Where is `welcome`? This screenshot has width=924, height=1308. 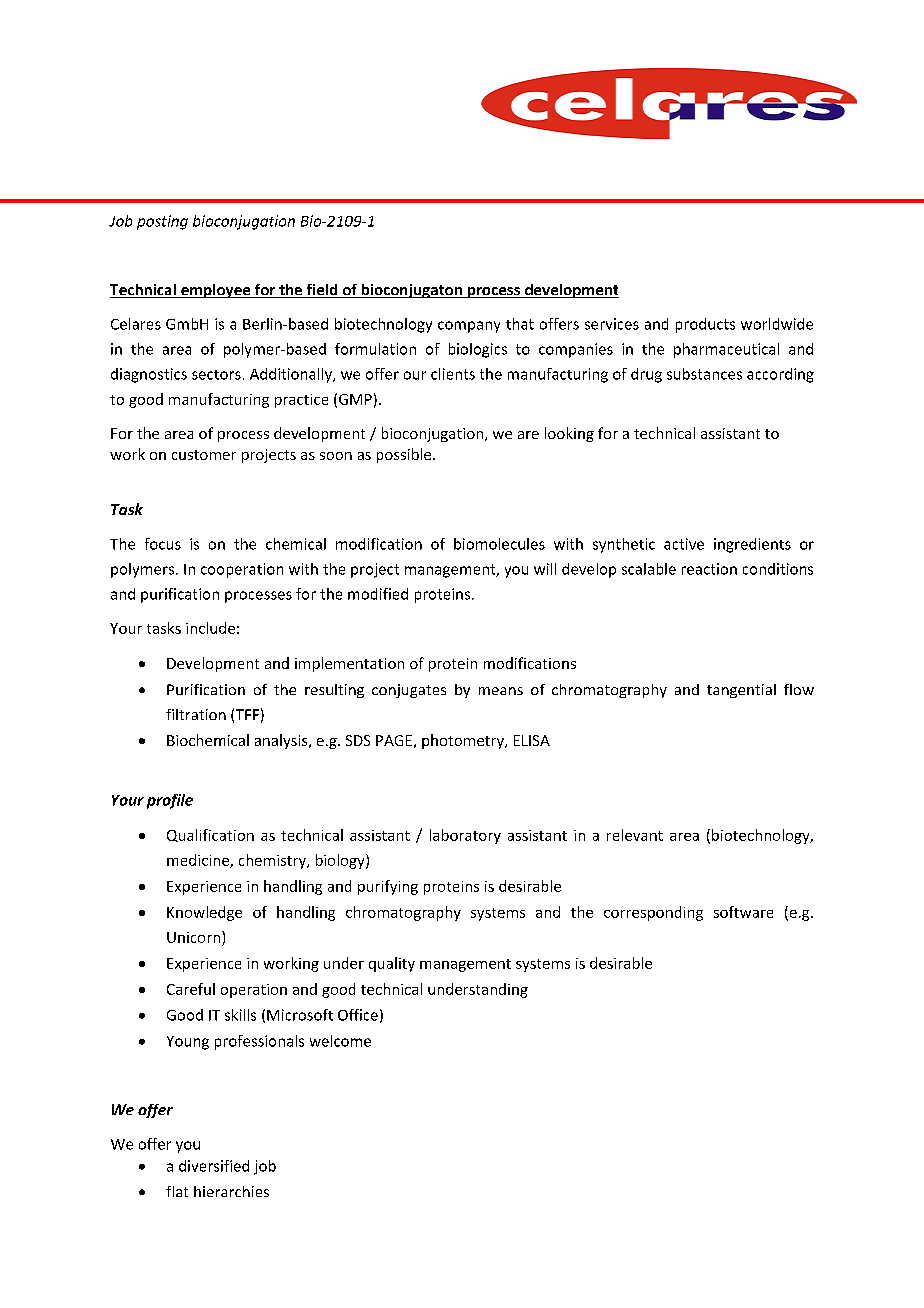 welcome is located at coordinates (340, 1041).
